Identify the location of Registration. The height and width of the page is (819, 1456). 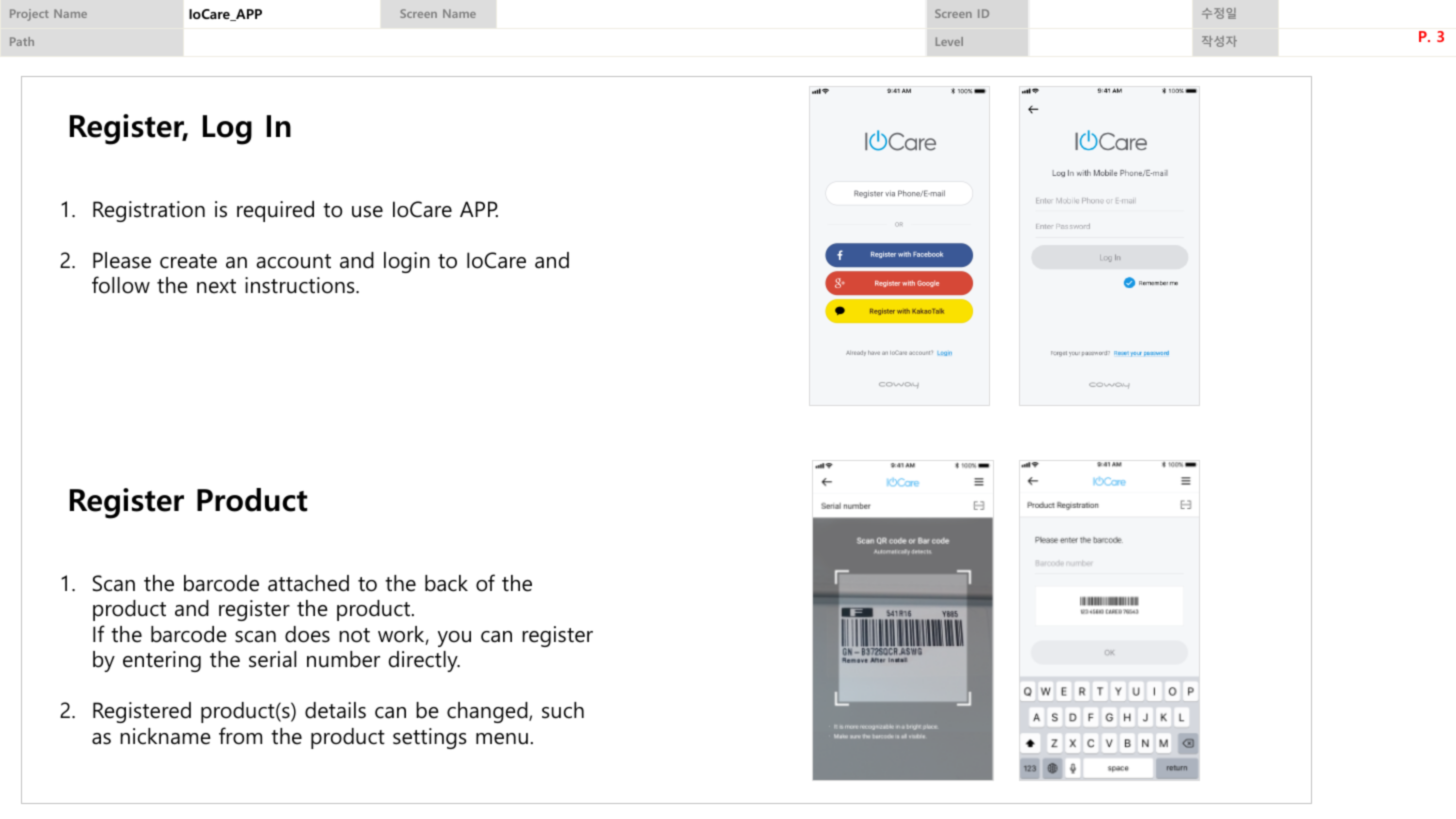
(149, 211).
